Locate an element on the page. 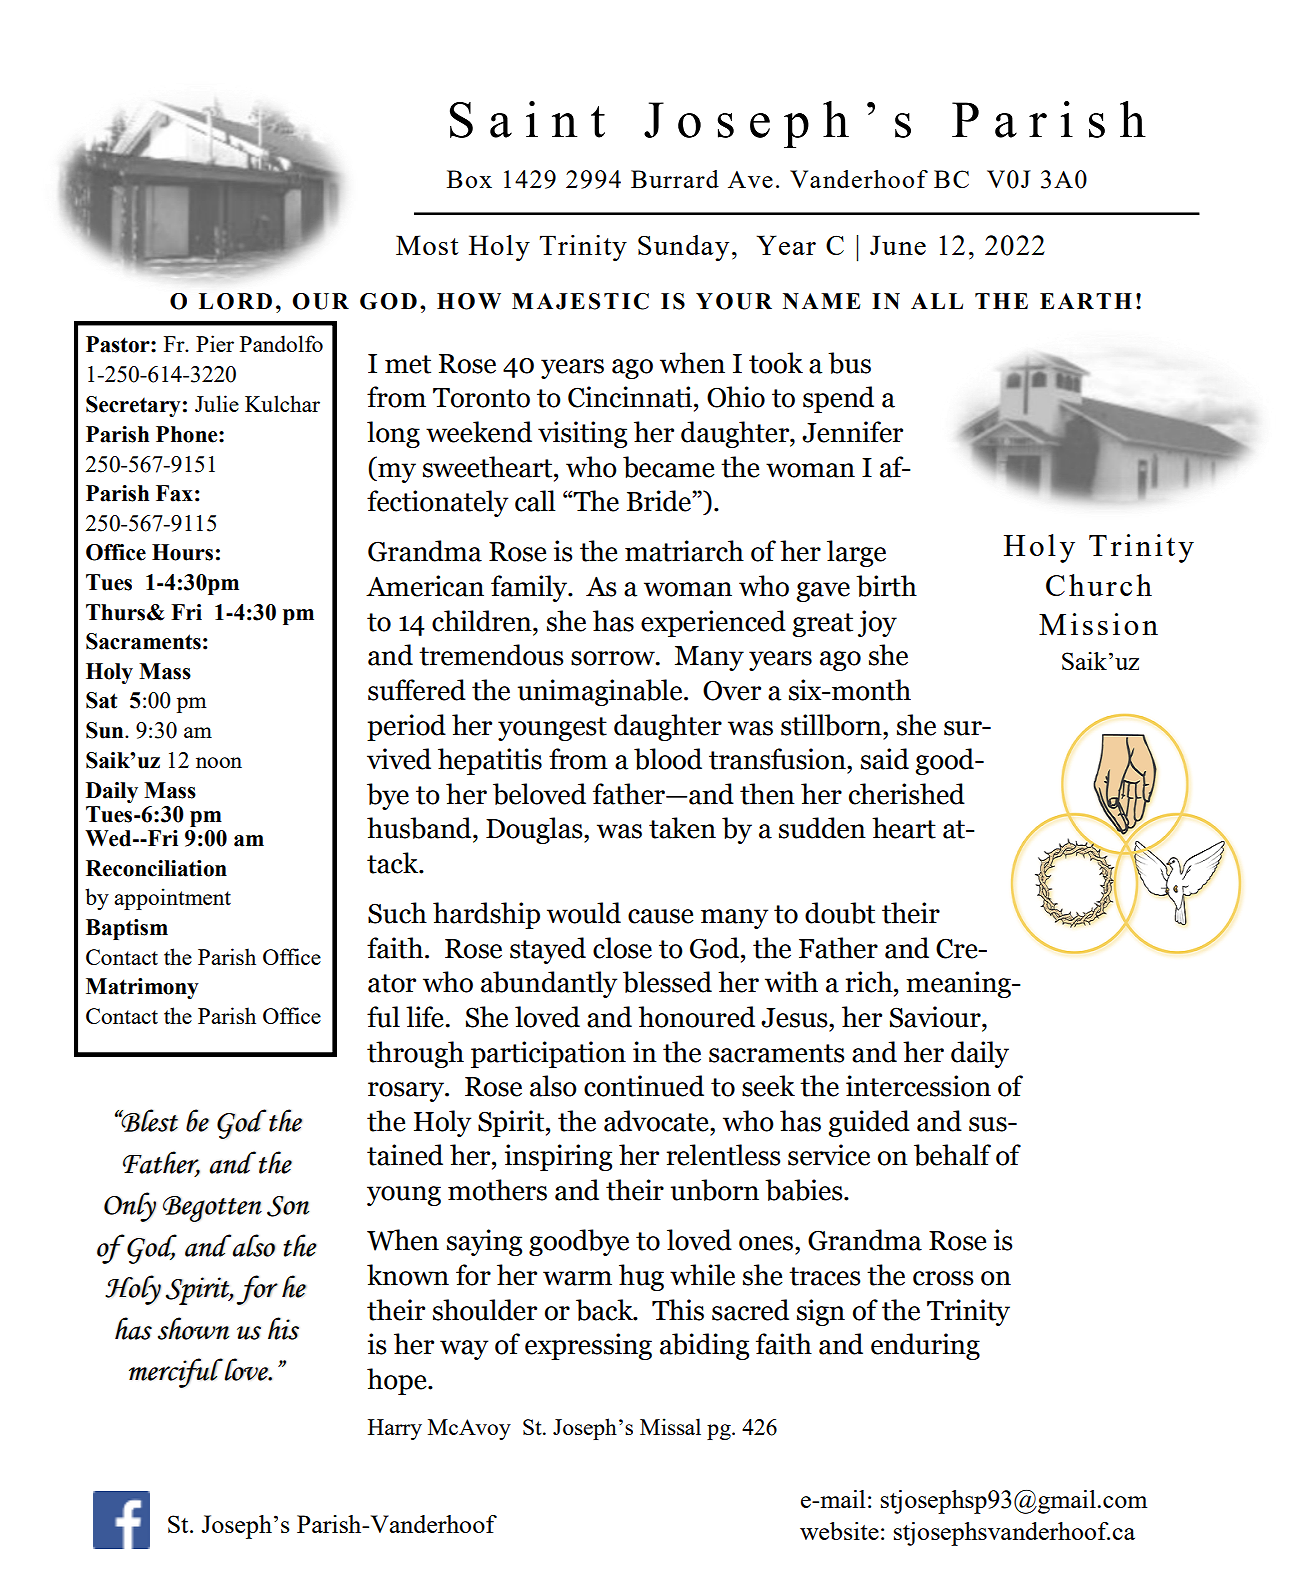 The height and width of the document is (1585, 1305). unimaginable is located at coordinates (601, 692).
